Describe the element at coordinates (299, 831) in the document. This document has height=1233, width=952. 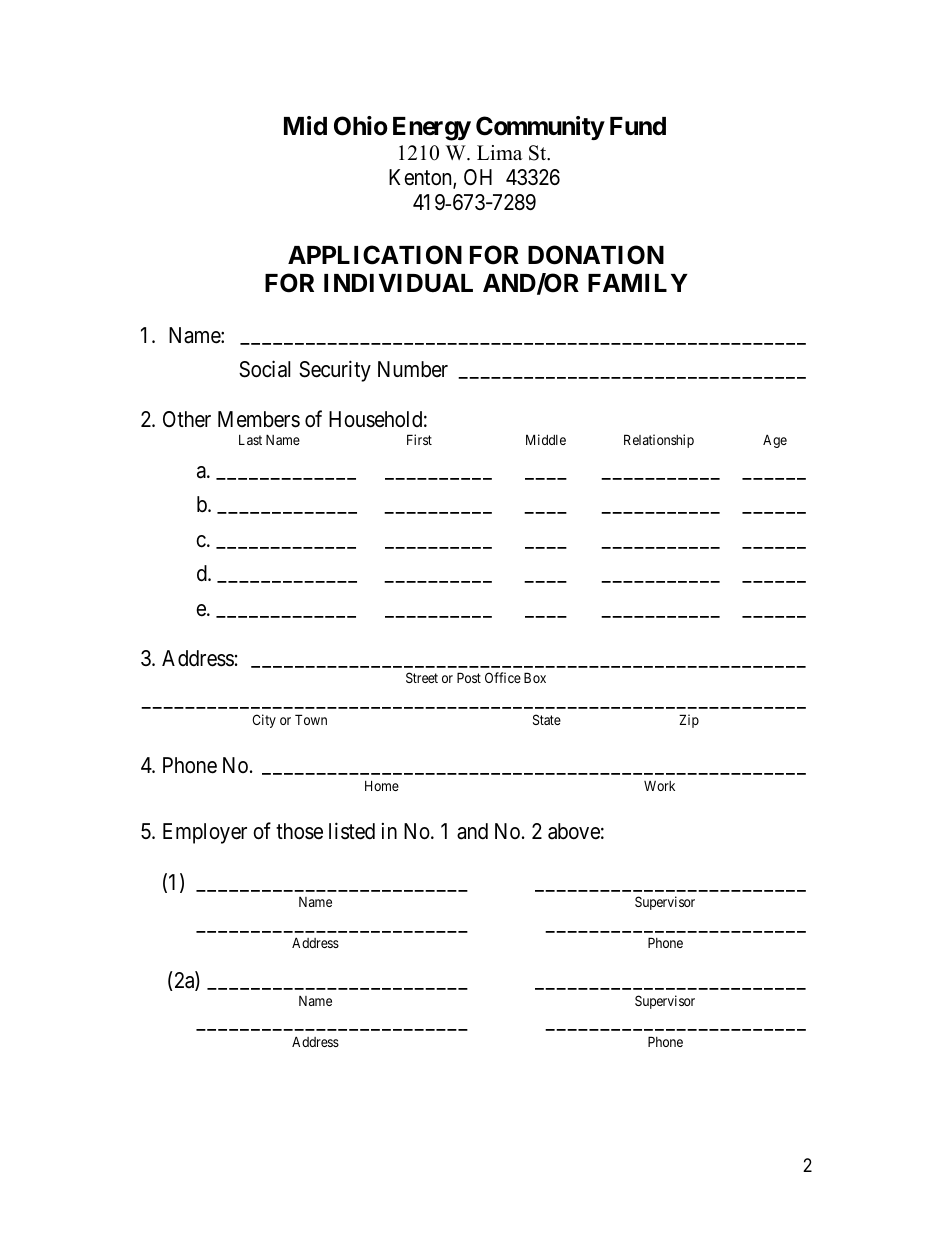
I see `those` at that location.
